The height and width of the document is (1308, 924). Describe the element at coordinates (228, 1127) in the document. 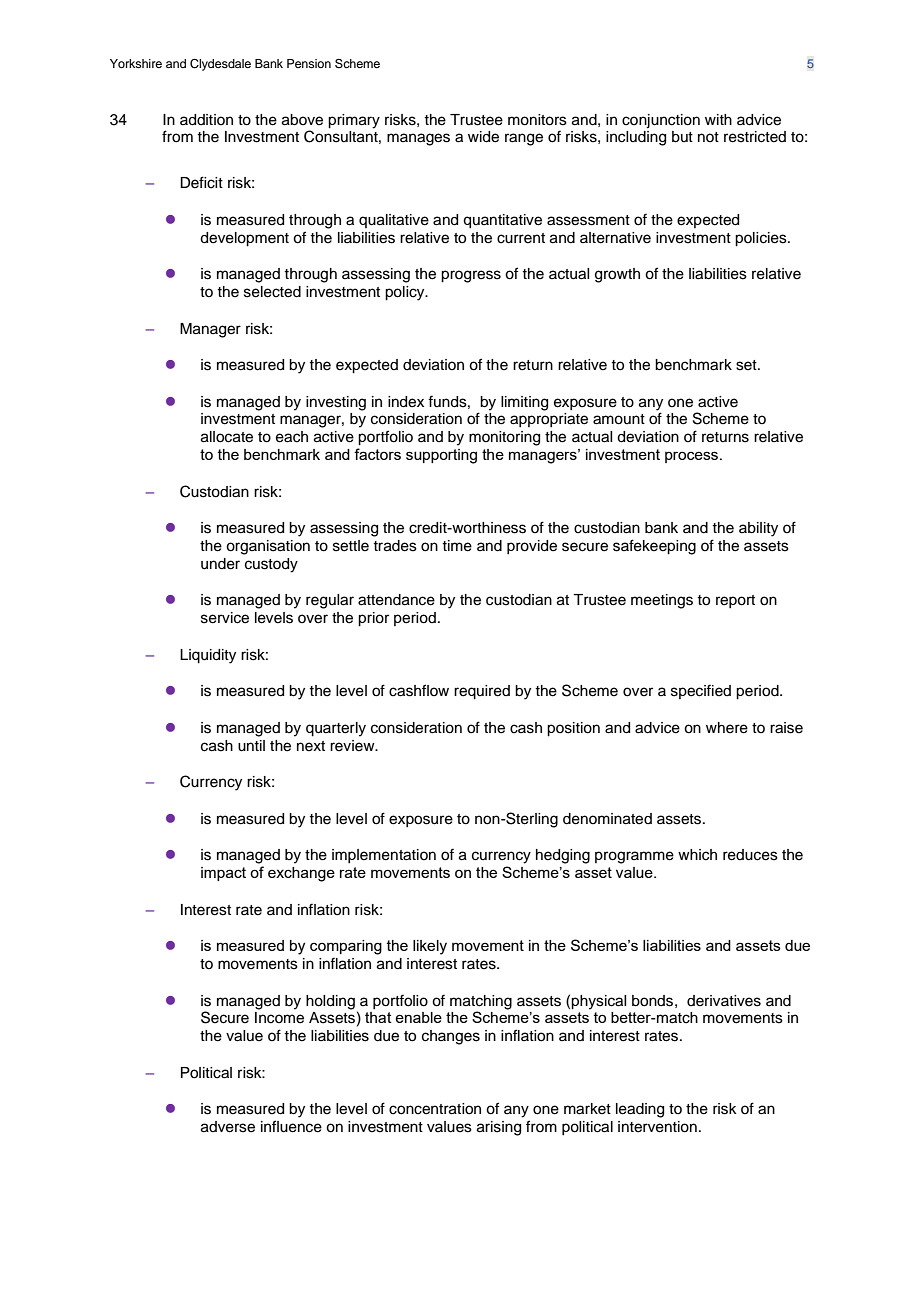

I see `adverse` at that location.
